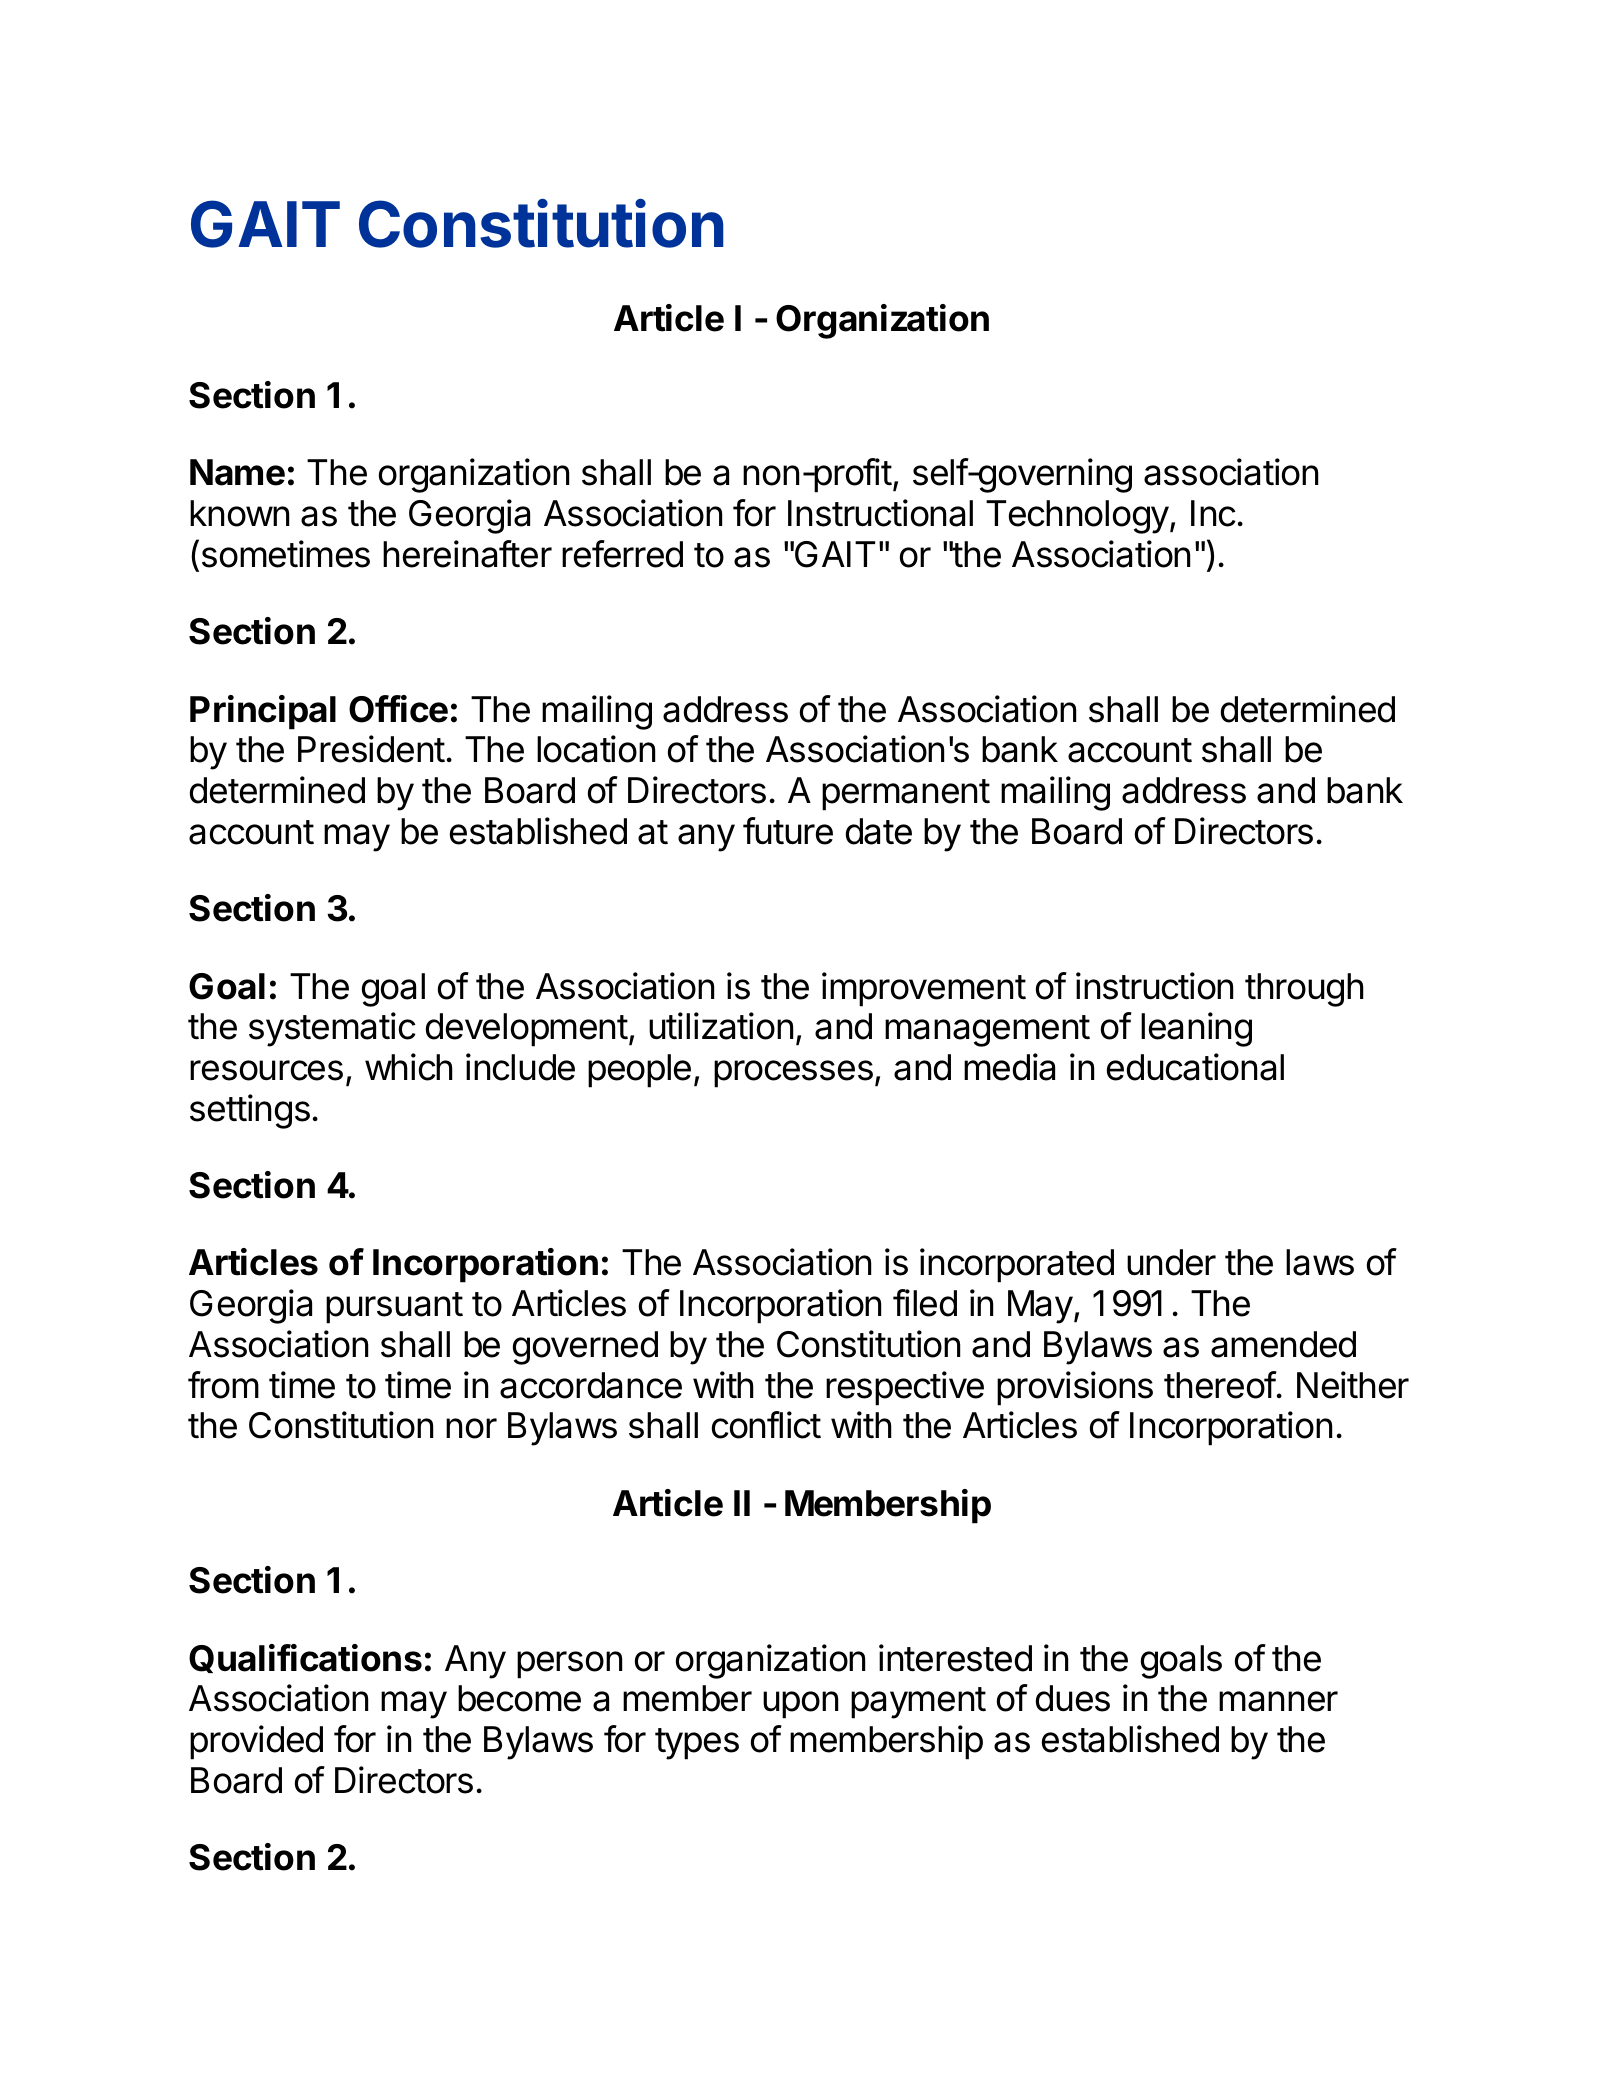 The width and height of the screenshot is (1605, 2077). I want to click on processes, so click(793, 1074).
